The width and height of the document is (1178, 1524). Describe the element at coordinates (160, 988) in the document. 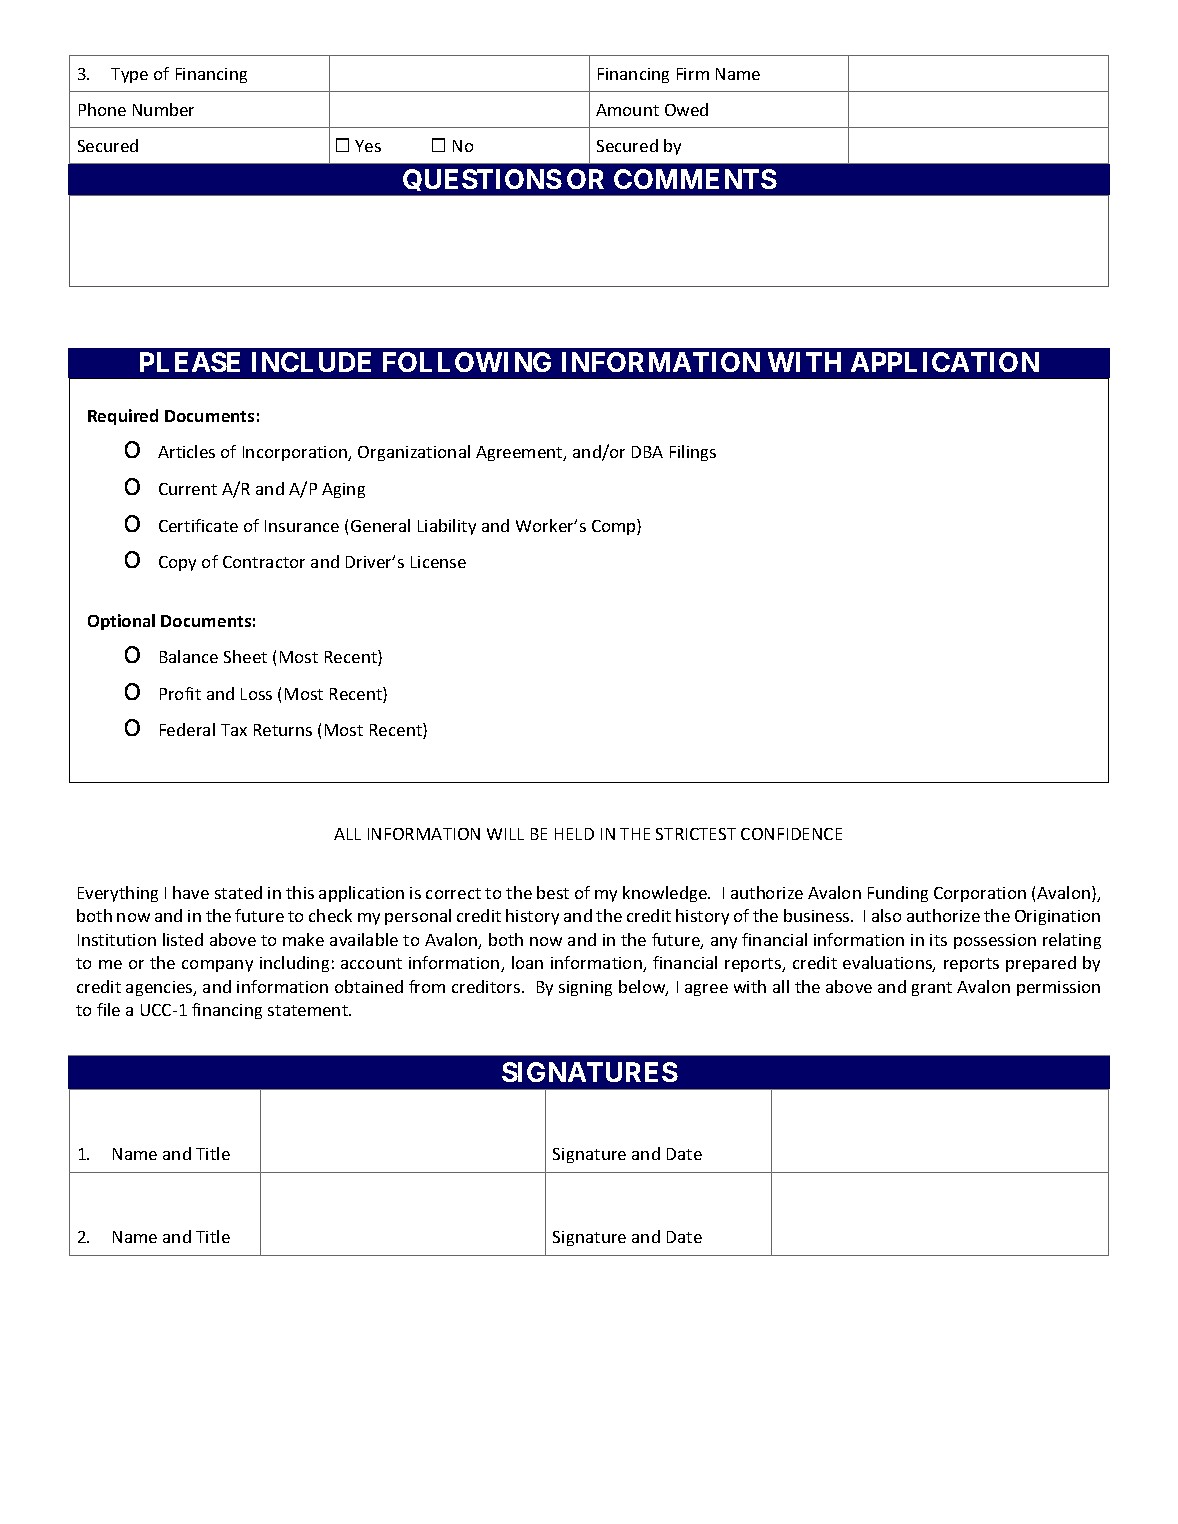

I see `agencies` at that location.
